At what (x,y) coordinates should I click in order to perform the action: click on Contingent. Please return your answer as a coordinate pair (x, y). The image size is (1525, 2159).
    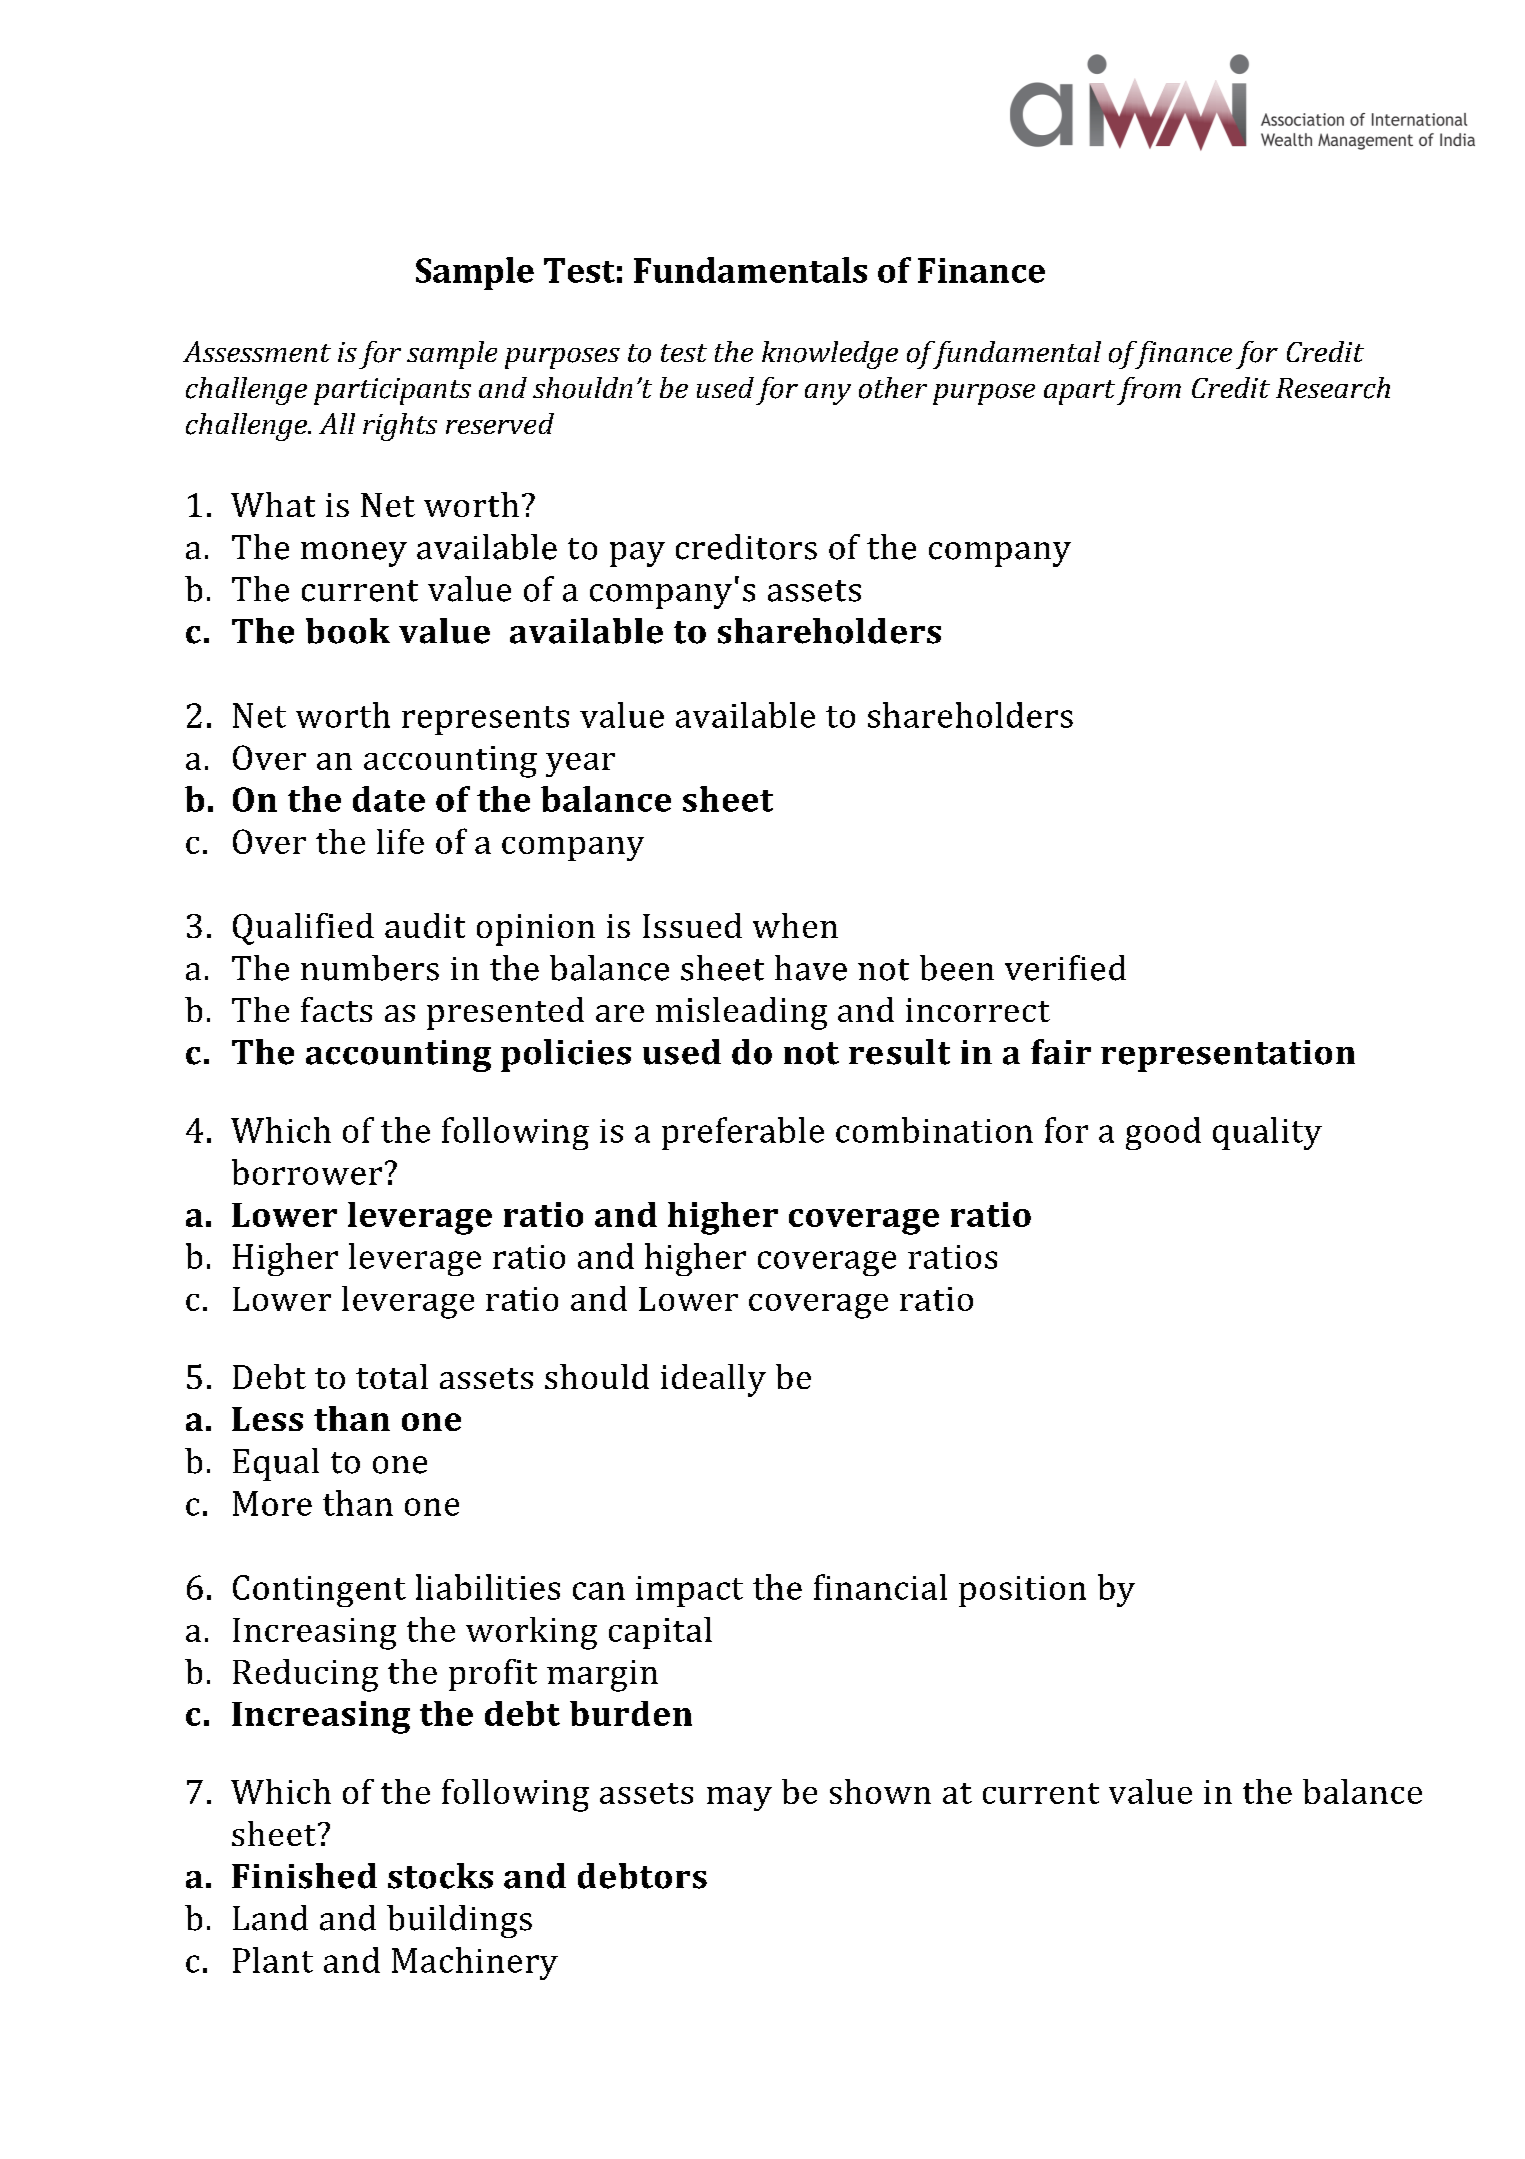
    Looking at the image, I should click on (319, 1591).
